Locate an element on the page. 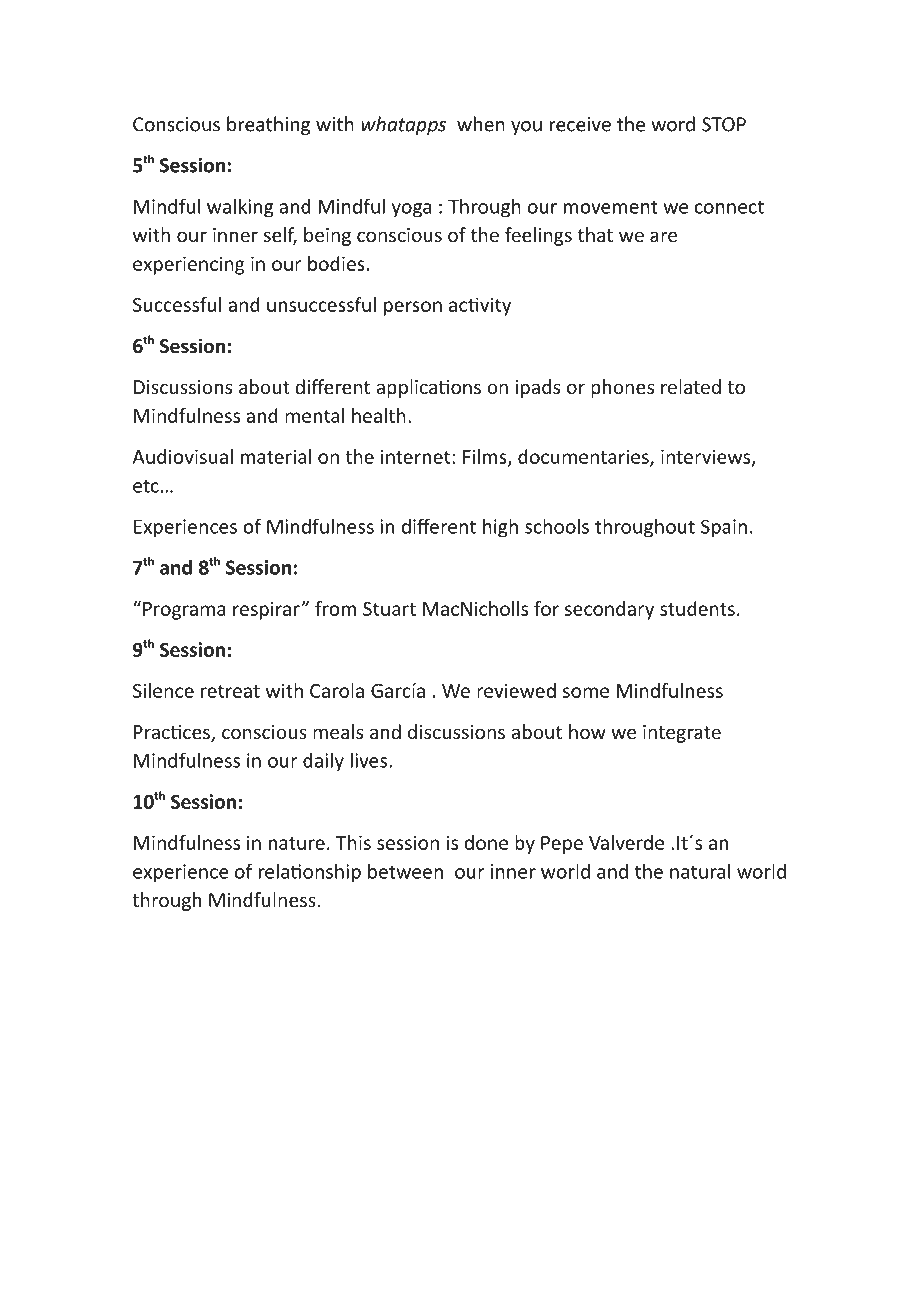  when is located at coordinates (481, 124).
